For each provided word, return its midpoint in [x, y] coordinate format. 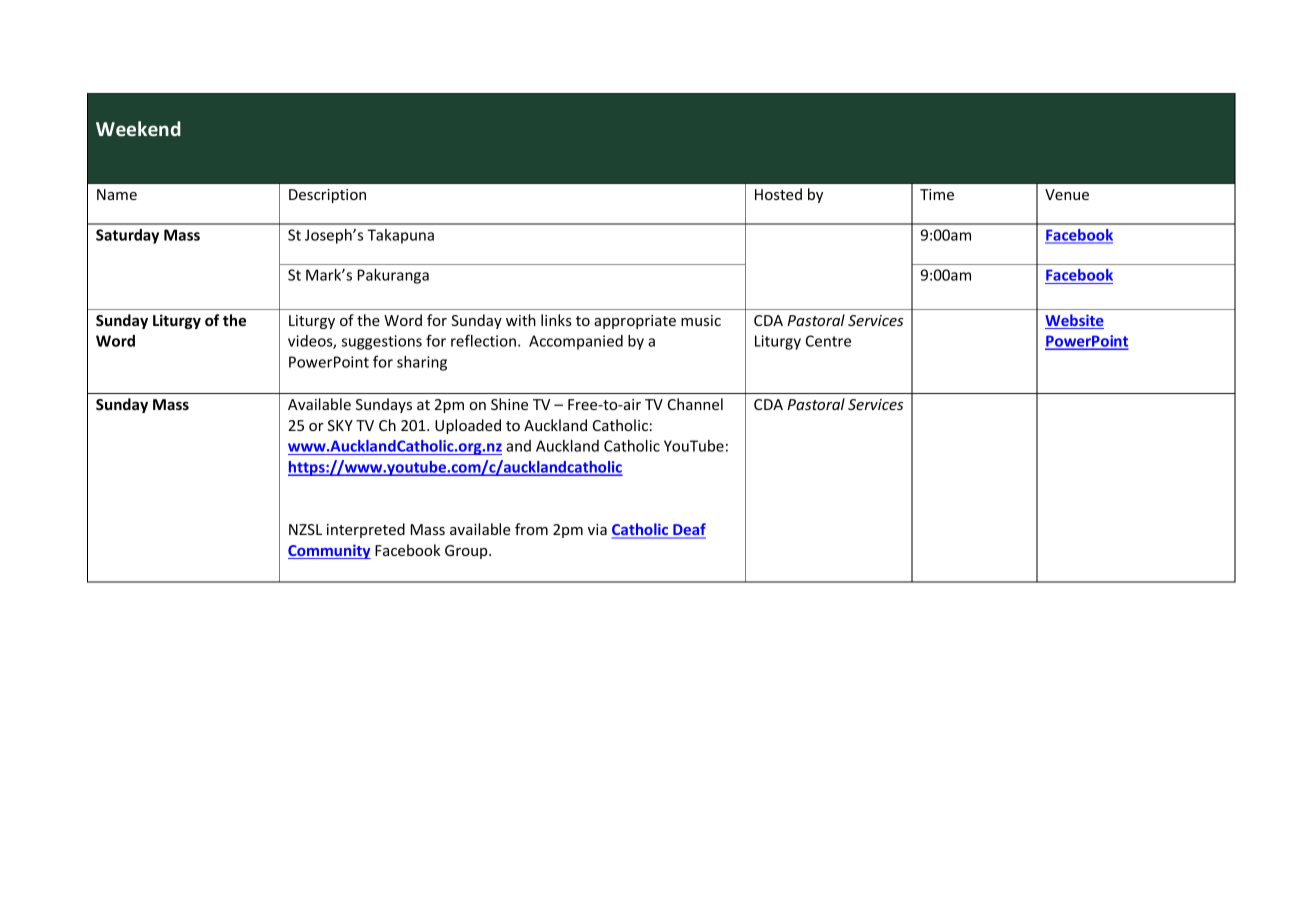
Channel [695, 404]
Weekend [138, 128]
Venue [1067, 194]
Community [329, 551]
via [597, 529]
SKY [340, 425]
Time [937, 194]
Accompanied [576, 342]
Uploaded [468, 426]
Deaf [688, 530]
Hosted [778, 194]
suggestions [382, 342]
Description [327, 196]
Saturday [127, 236]
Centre [828, 341]
